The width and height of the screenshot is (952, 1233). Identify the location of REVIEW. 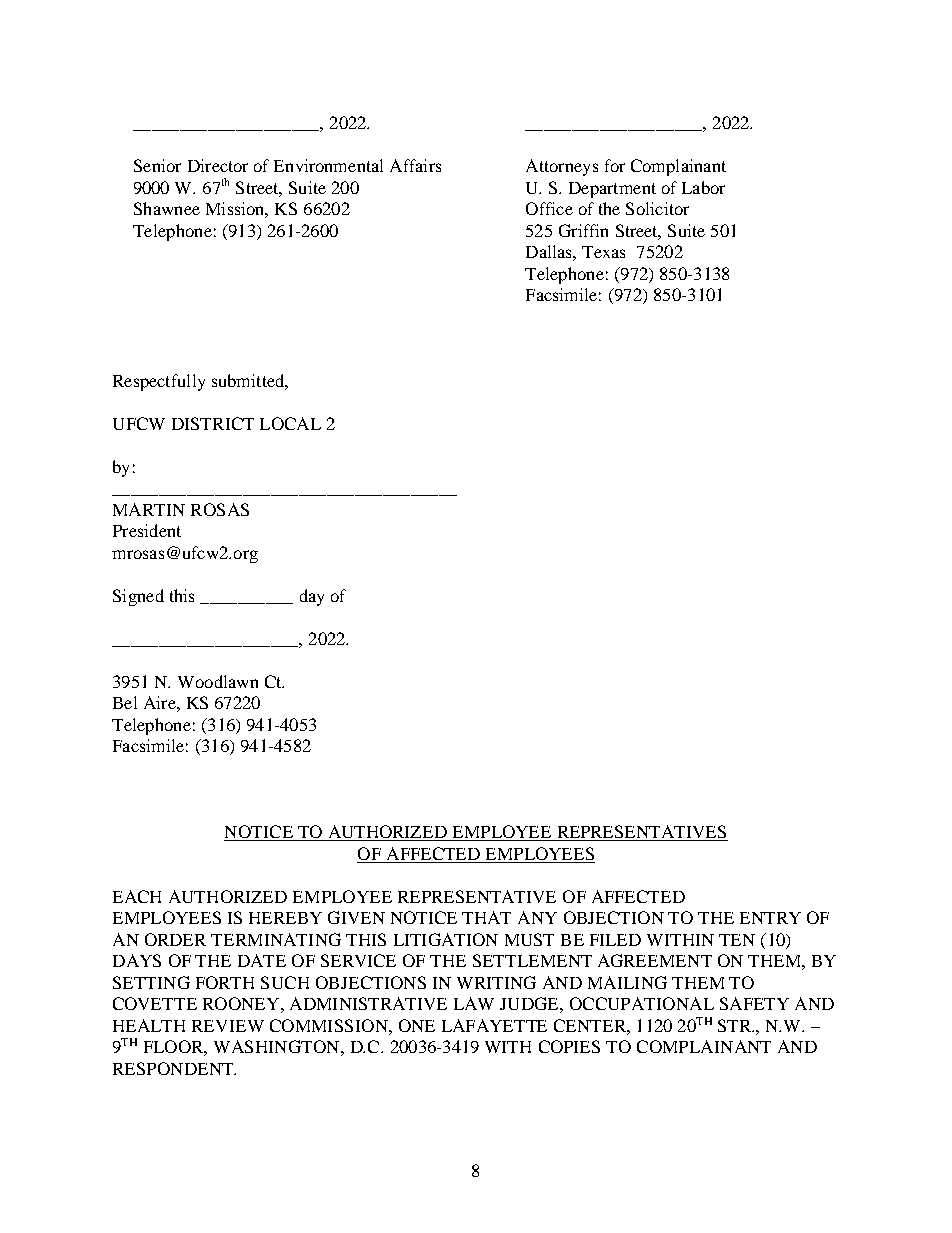
(228, 1026).
